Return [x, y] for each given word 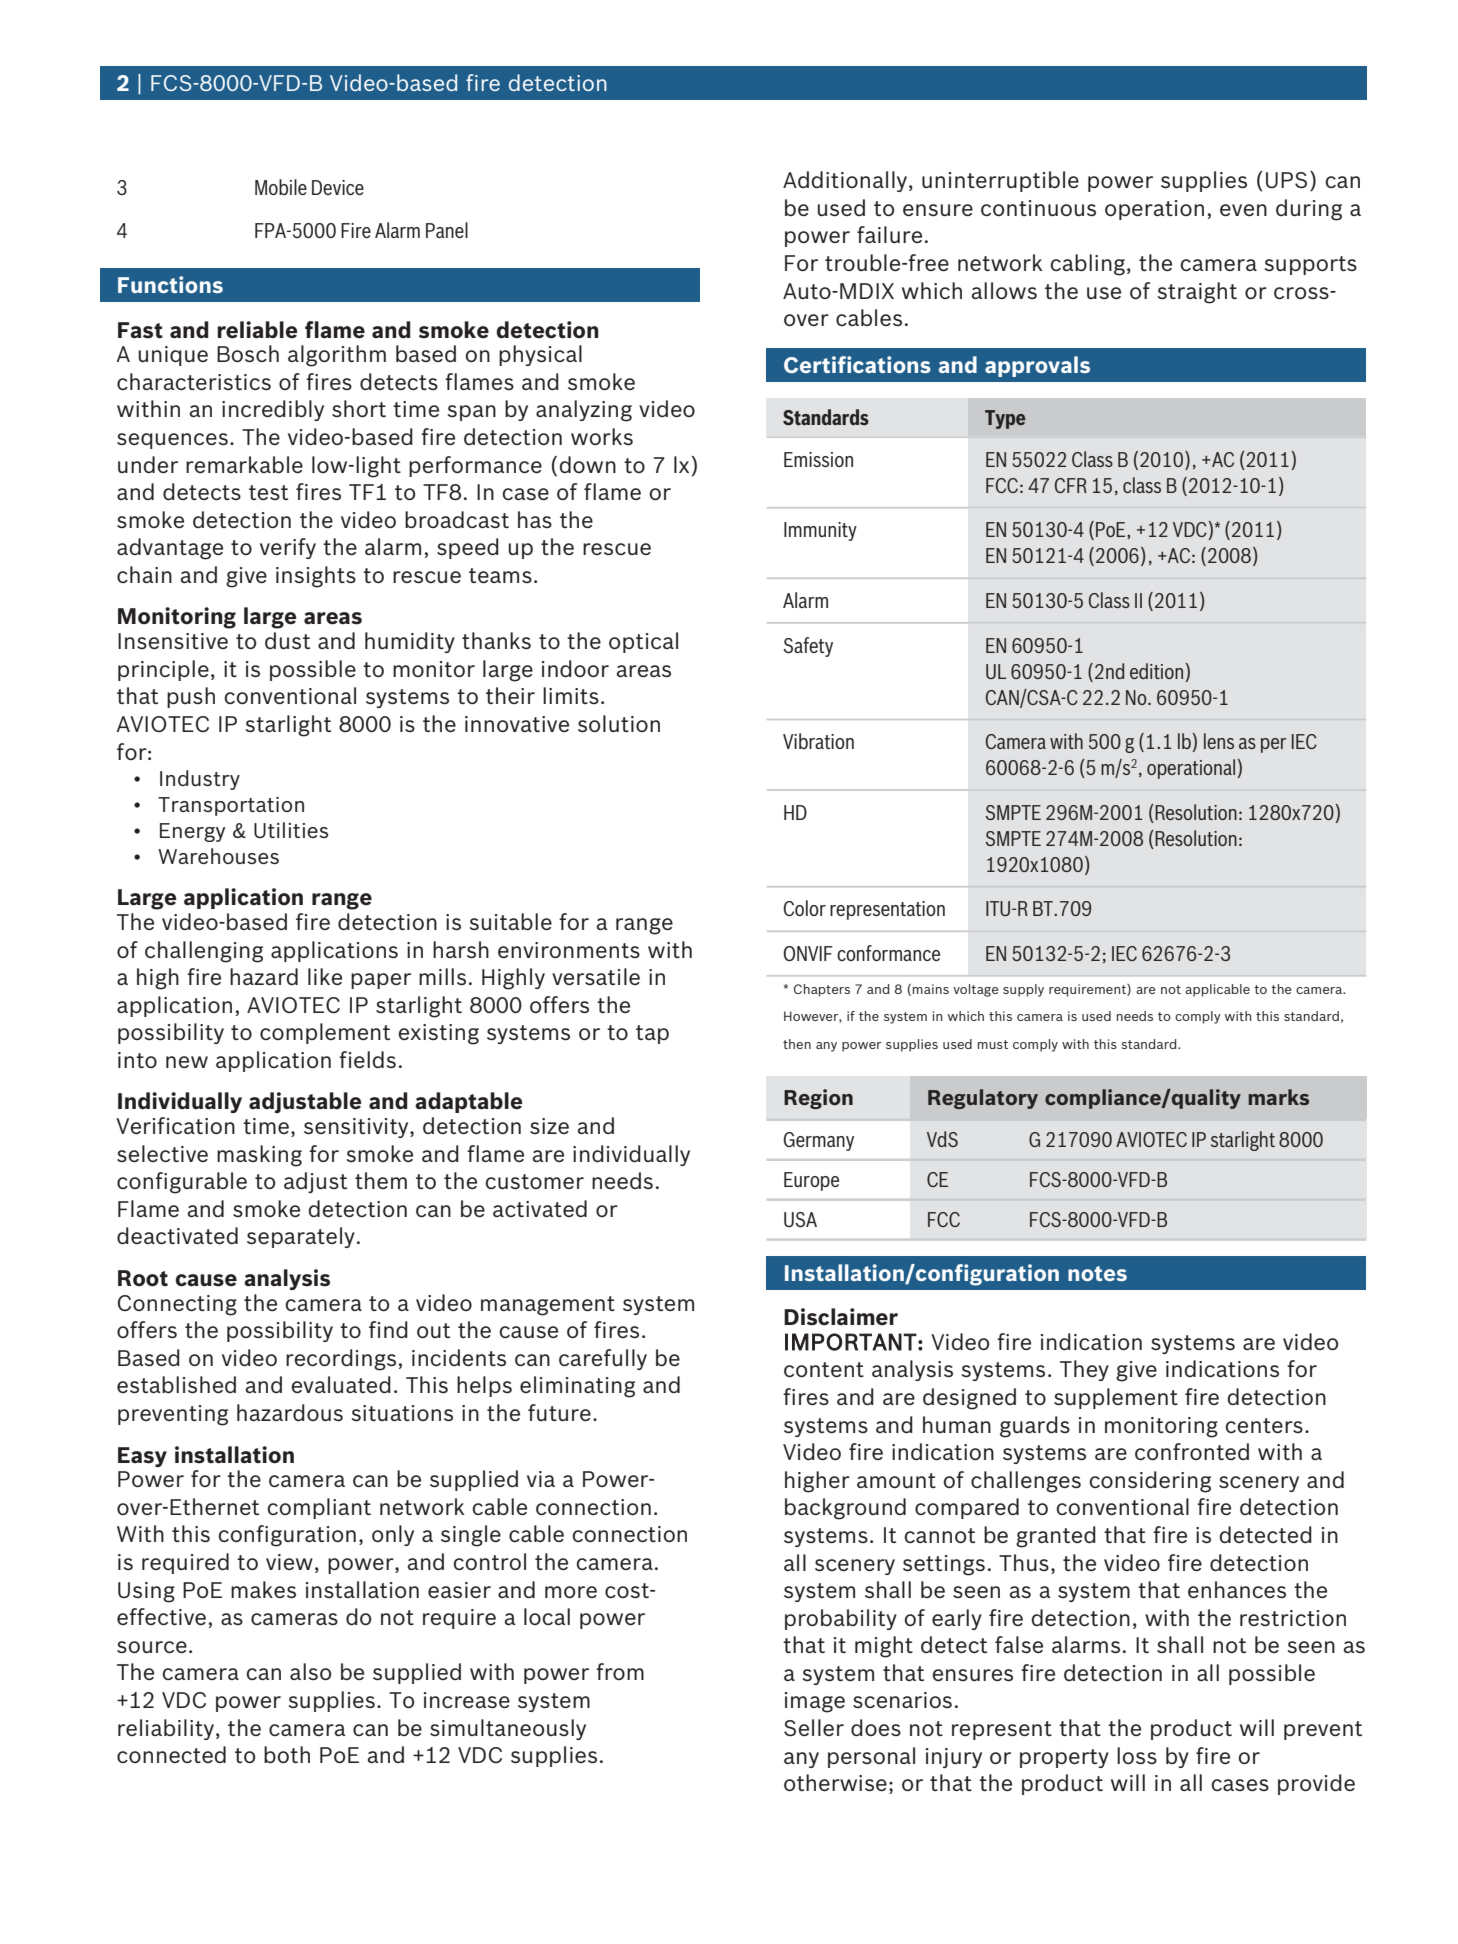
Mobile [281, 187]
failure [889, 234]
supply [1023, 990]
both [287, 1754]
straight [1197, 293]
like [325, 976]
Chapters [822, 990]
